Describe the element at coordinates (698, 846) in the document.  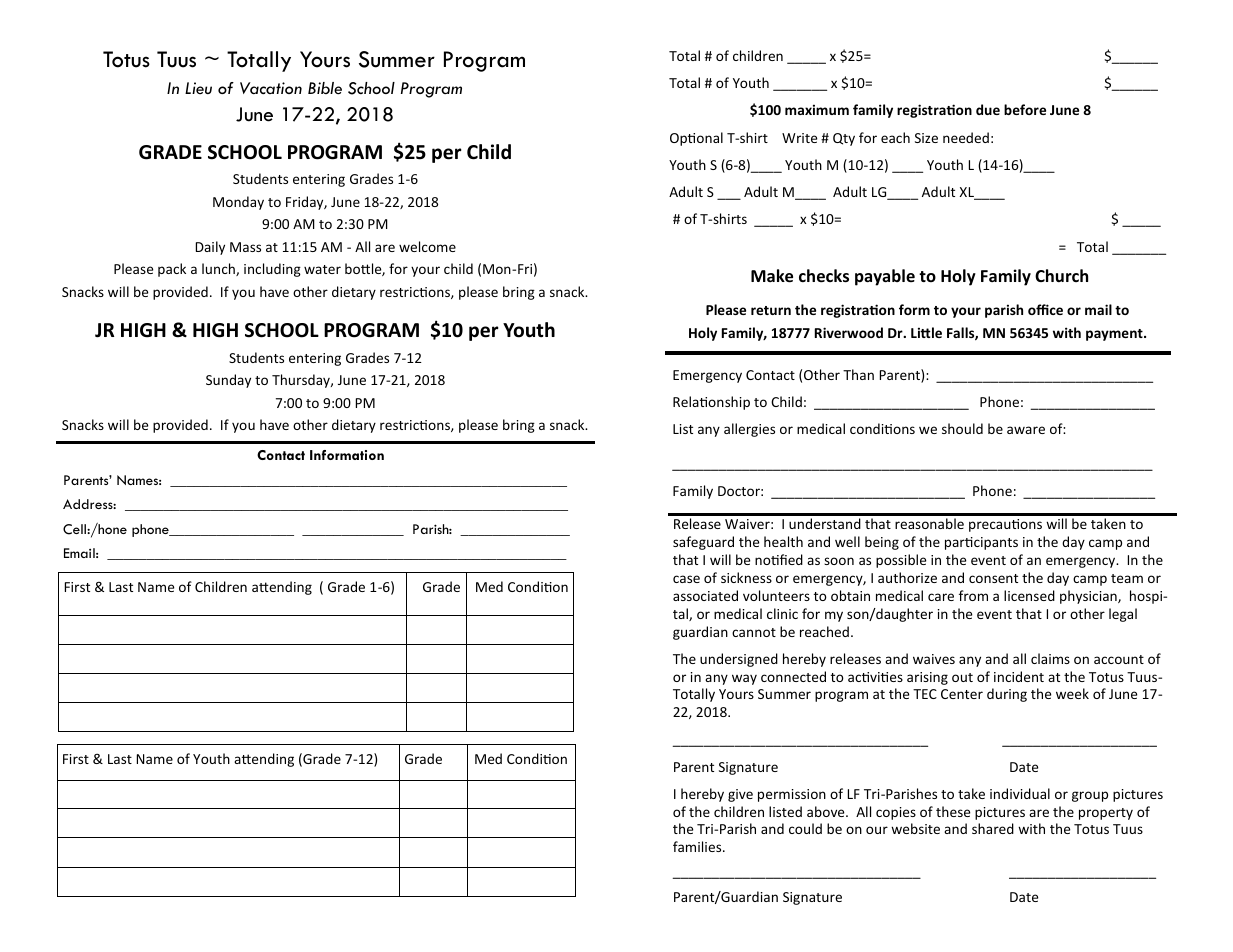
I see `families` at that location.
